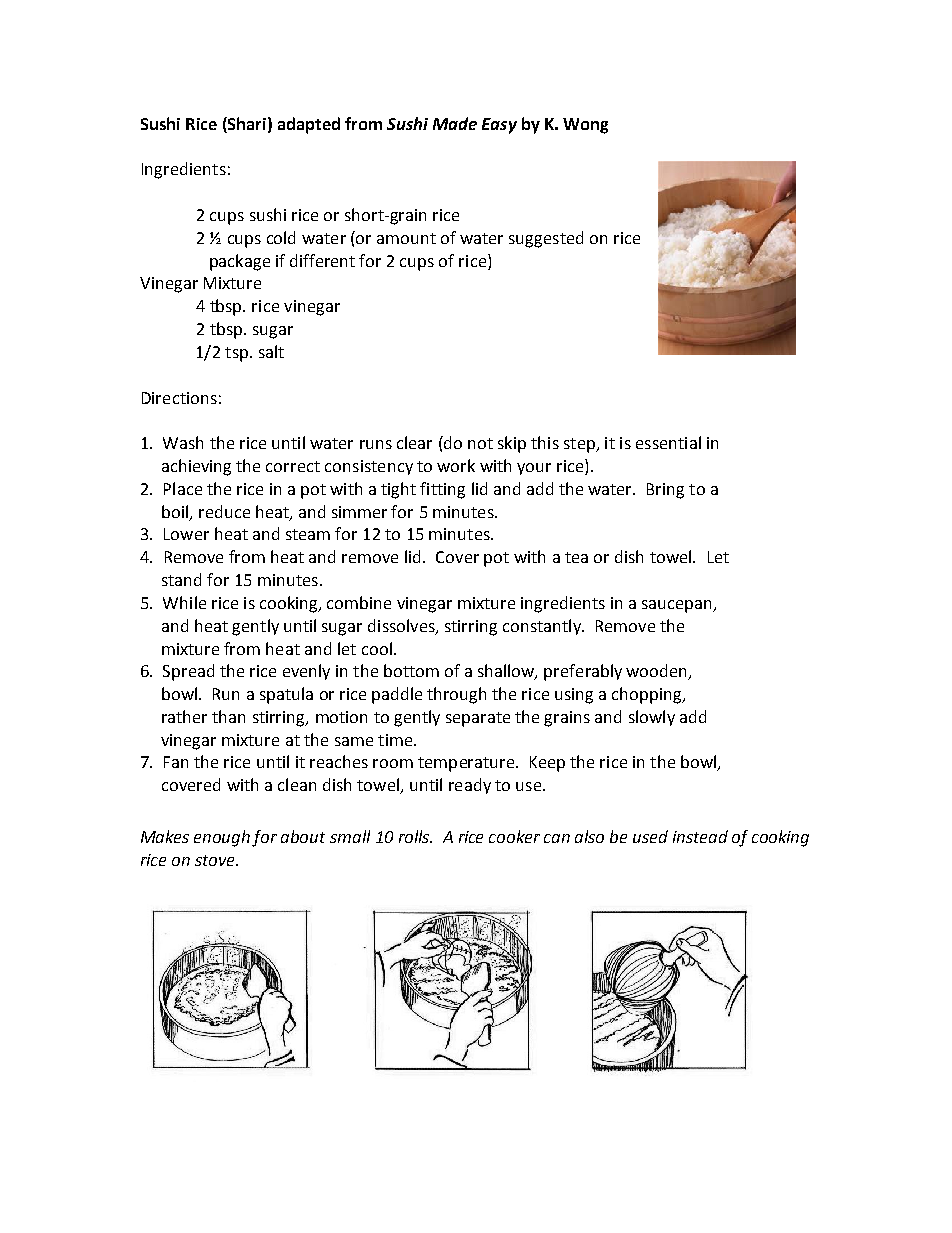 The width and height of the page is (952, 1233). I want to click on rolls, so click(415, 836).
